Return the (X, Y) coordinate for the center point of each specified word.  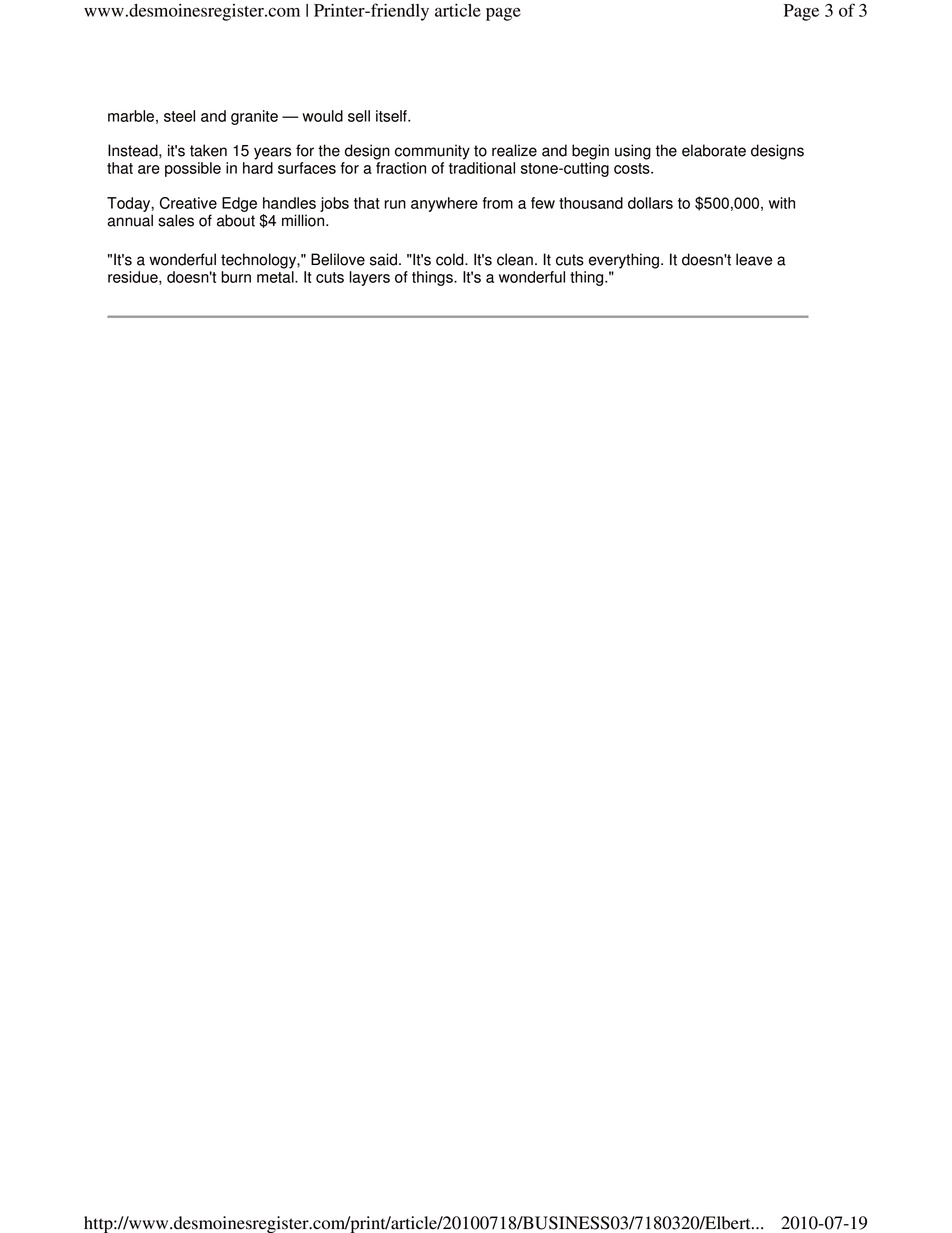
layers (369, 278)
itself (392, 116)
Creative (188, 203)
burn (236, 277)
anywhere (444, 204)
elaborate (714, 150)
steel (179, 116)
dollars (650, 203)
